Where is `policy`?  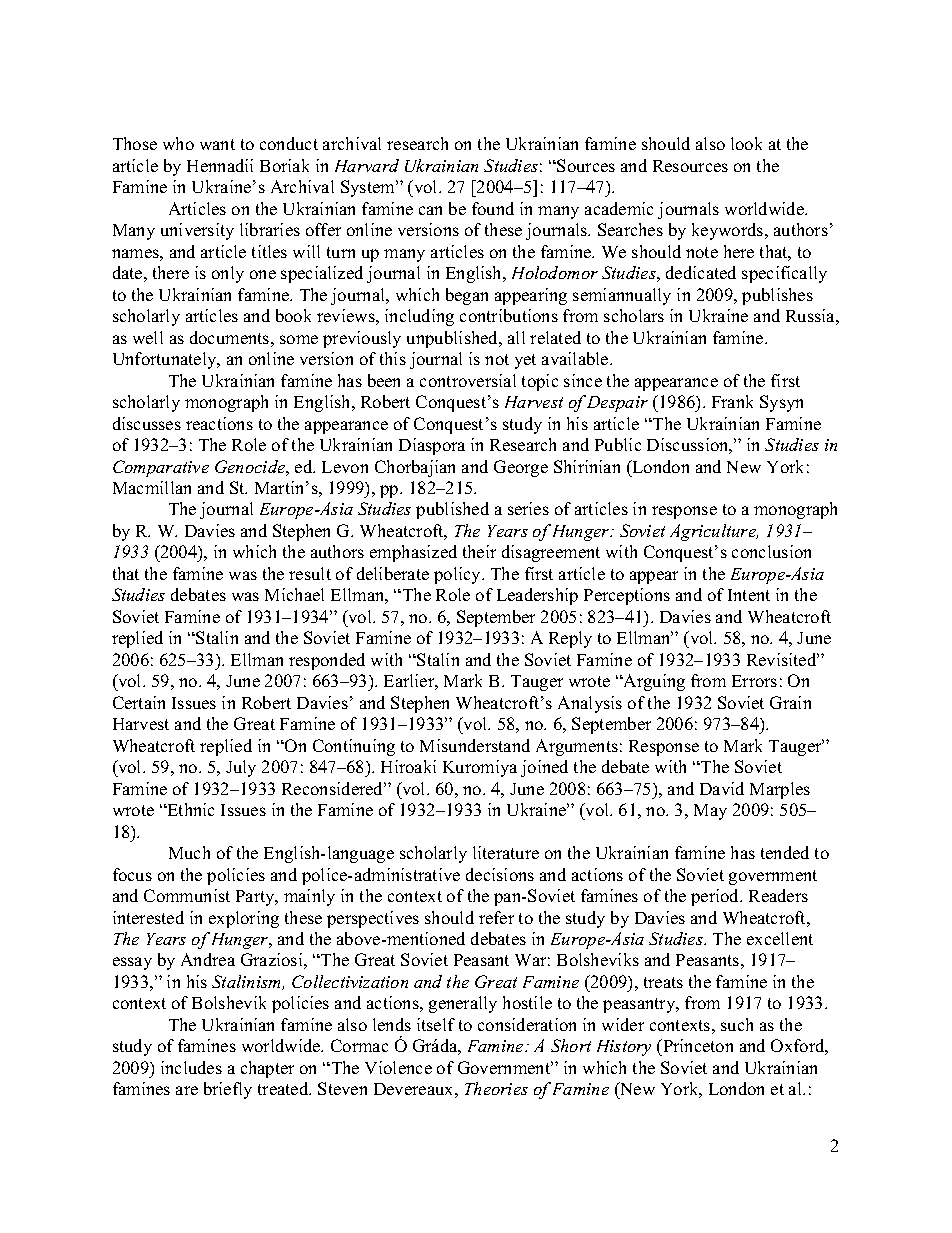 policy is located at coordinates (458, 575).
